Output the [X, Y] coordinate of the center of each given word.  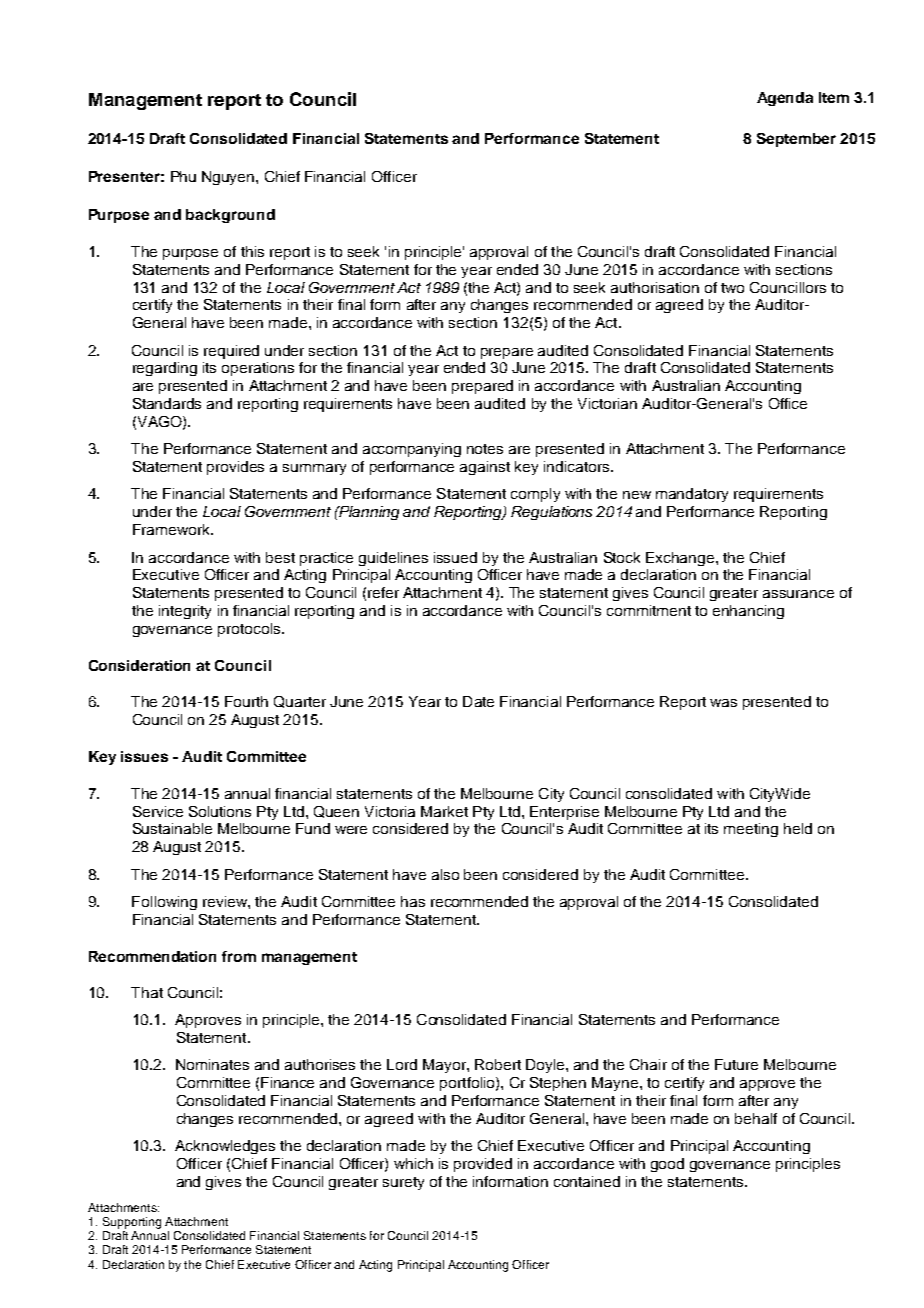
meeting [751, 830]
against [485, 468]
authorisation [655, 287]
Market [444, 811]
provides [235, 468]
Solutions [220, 811]
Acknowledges [225, 1147]
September [796, 140]
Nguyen [229, 178]
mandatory [692, 495]
